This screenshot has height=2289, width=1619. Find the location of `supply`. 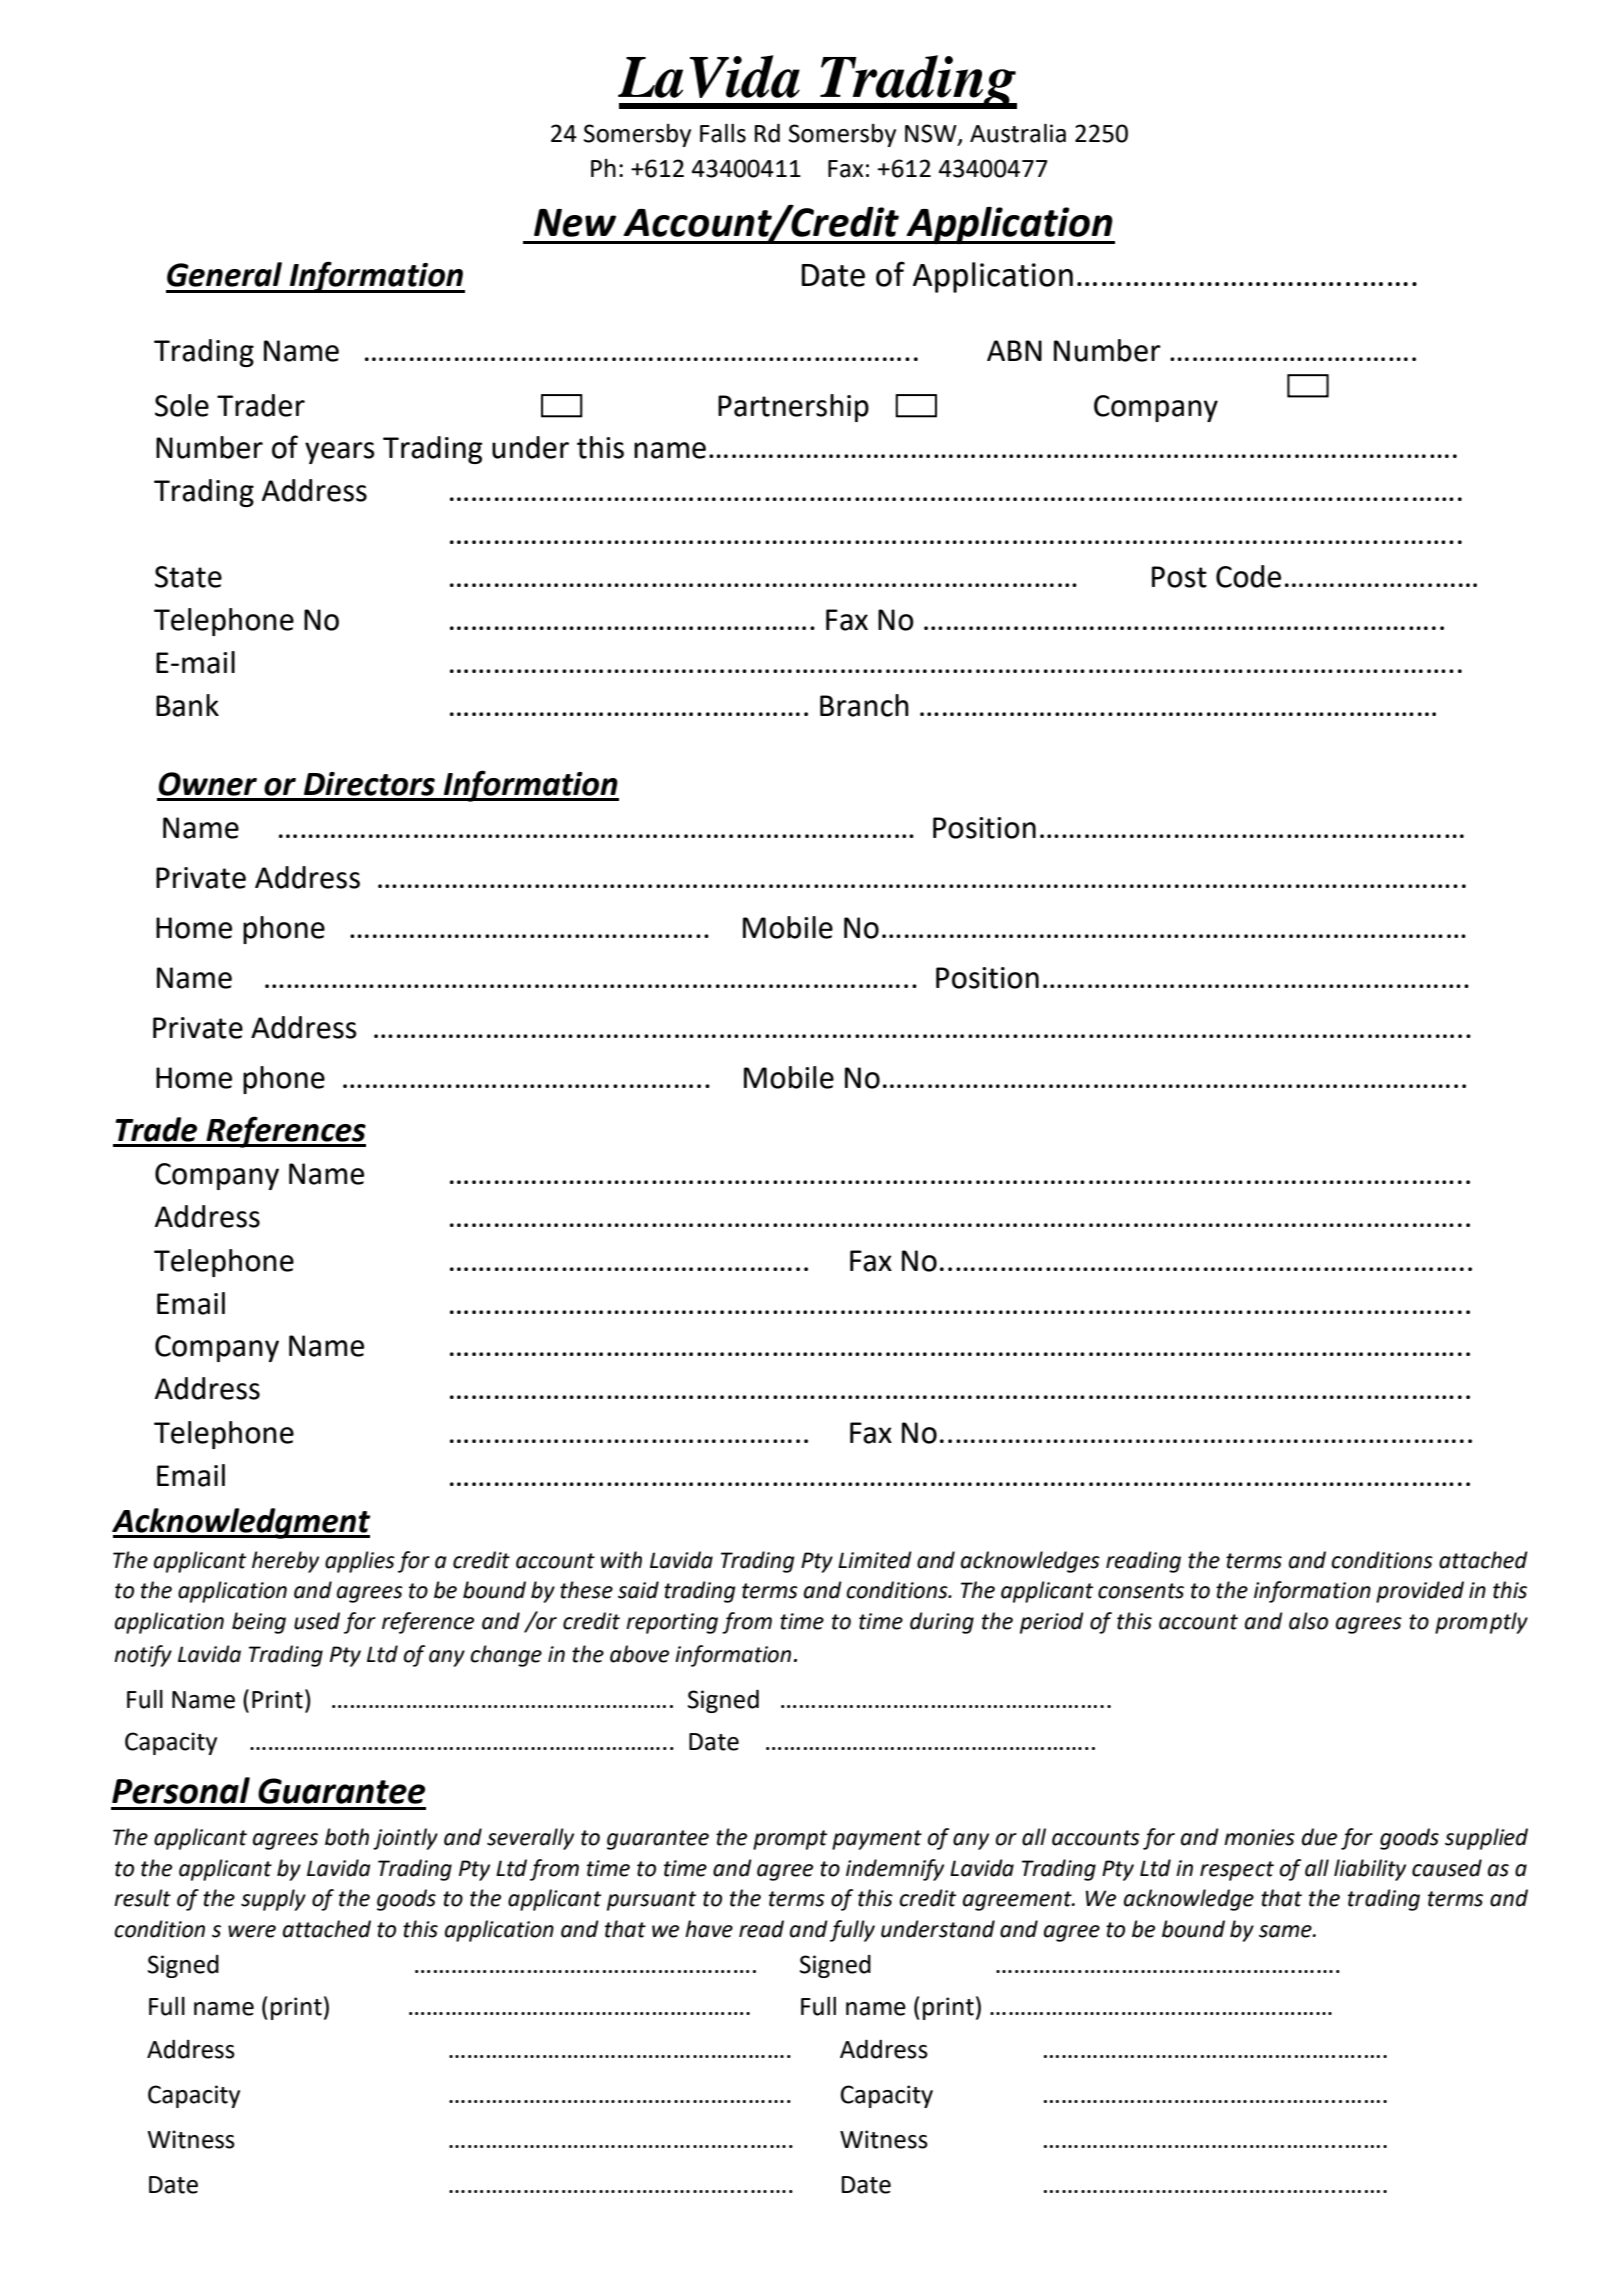

supply is located at coordinates (273, 1900).
